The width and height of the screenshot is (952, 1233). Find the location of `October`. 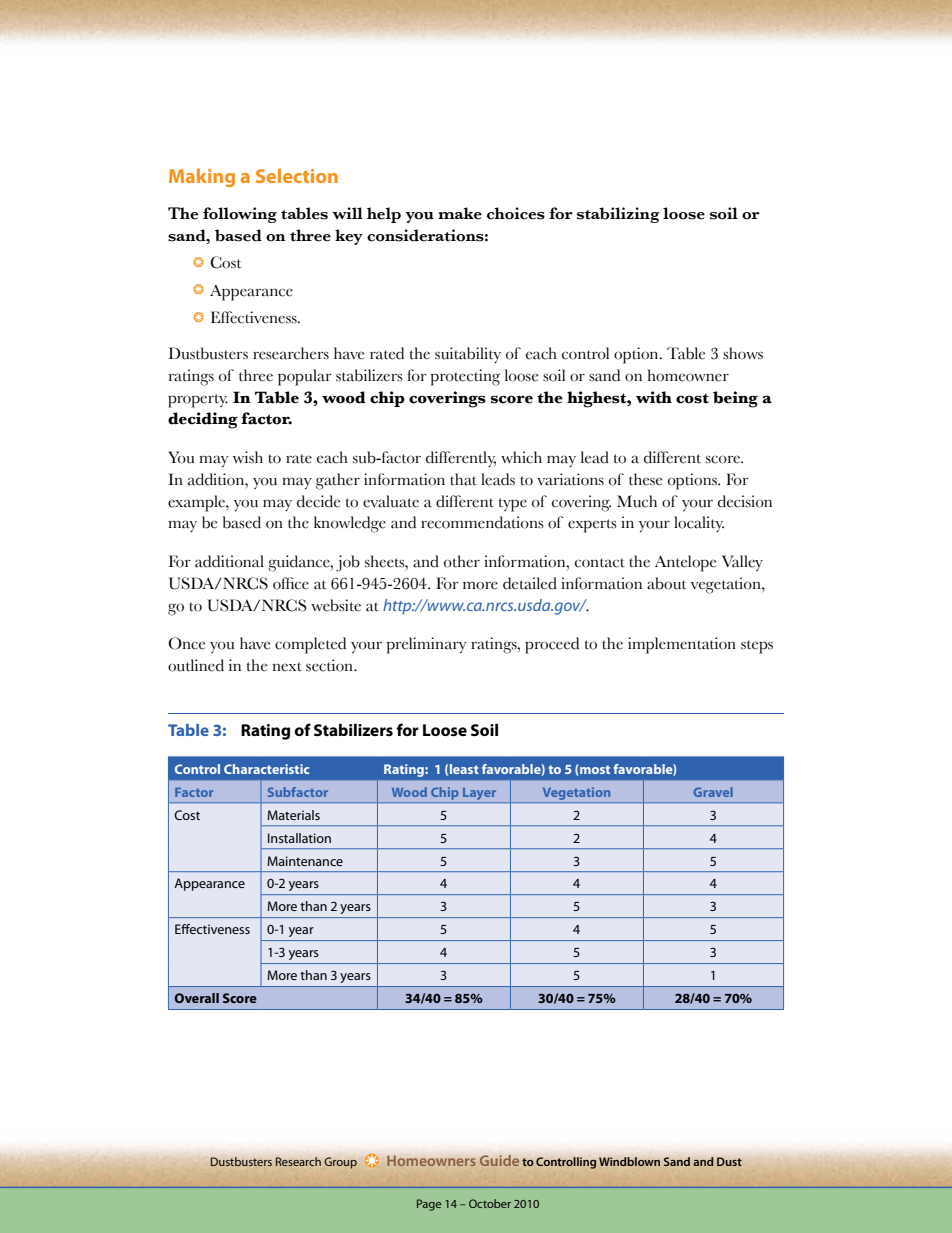

October is located at coordinates (490, 1203).
